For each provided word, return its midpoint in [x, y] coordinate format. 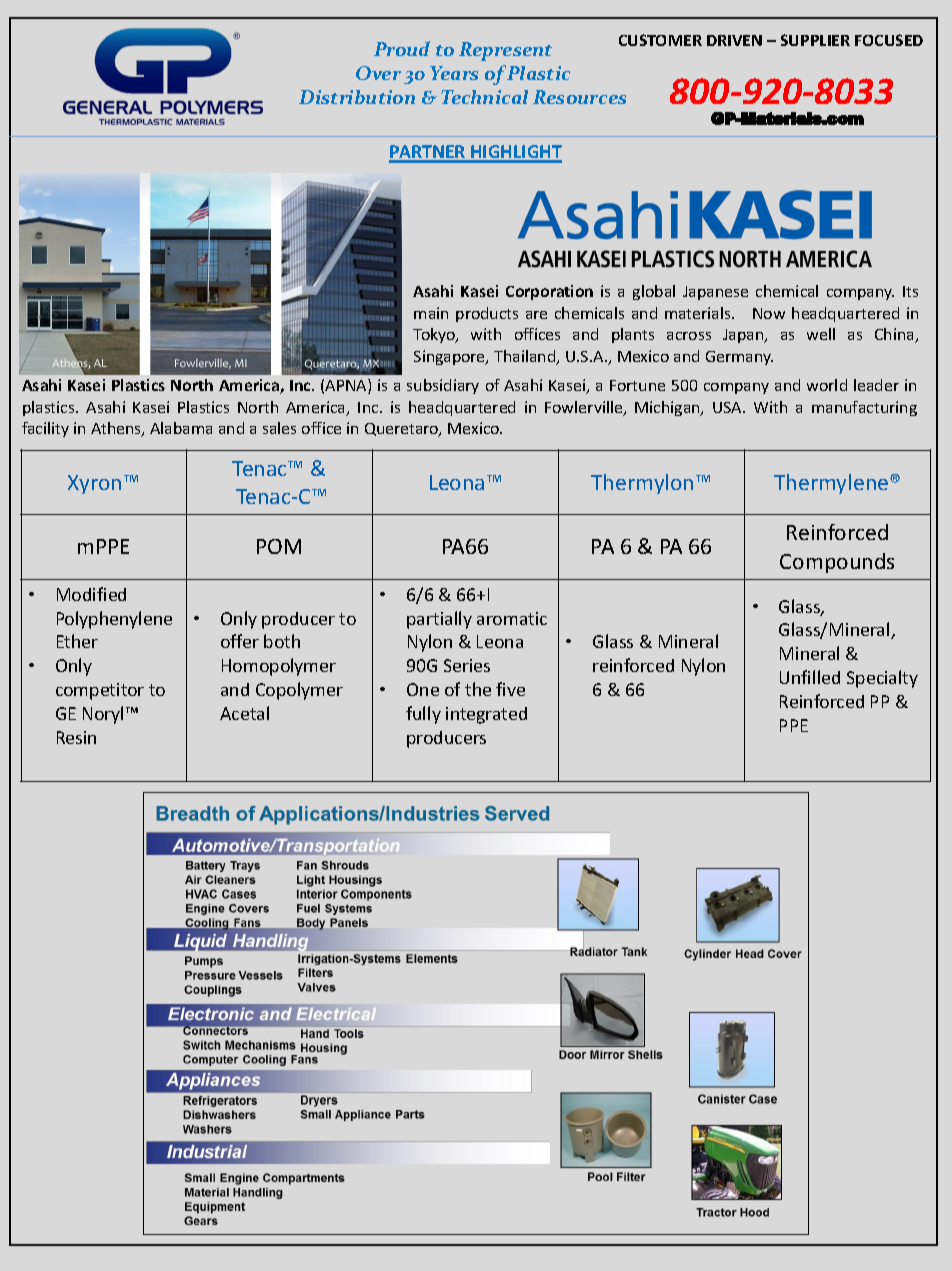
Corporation [549, 292]
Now [769, 313]
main [431, 313]
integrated [486, 715]
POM [279, 546]
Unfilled [810, 677]
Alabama [181, 428]
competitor [100, 691]
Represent [505, 51]
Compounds [837, 563]
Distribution [357, 97]
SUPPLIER [815, 40]
